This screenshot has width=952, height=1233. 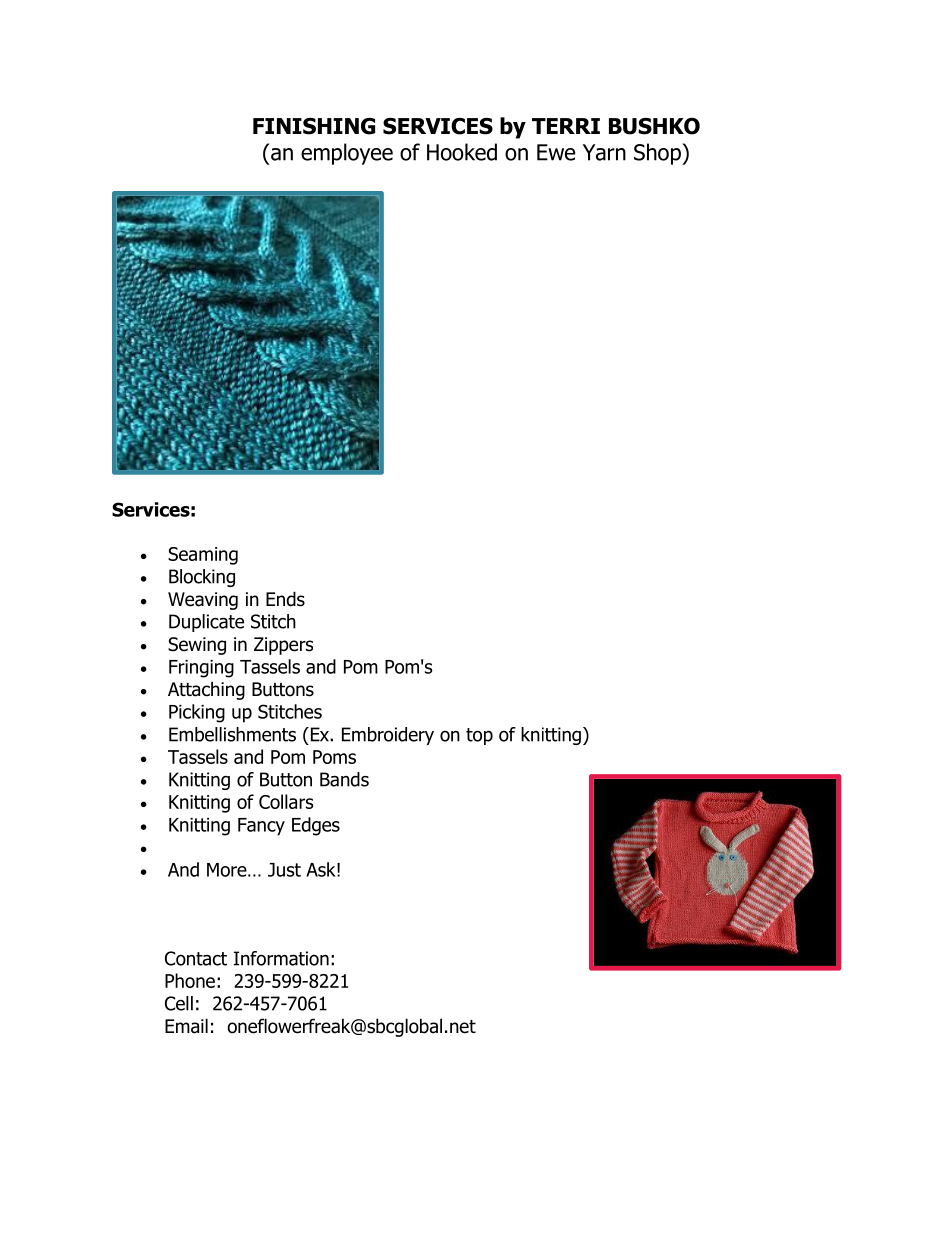 I want to click on Phone, so click(x=190, y=980).
